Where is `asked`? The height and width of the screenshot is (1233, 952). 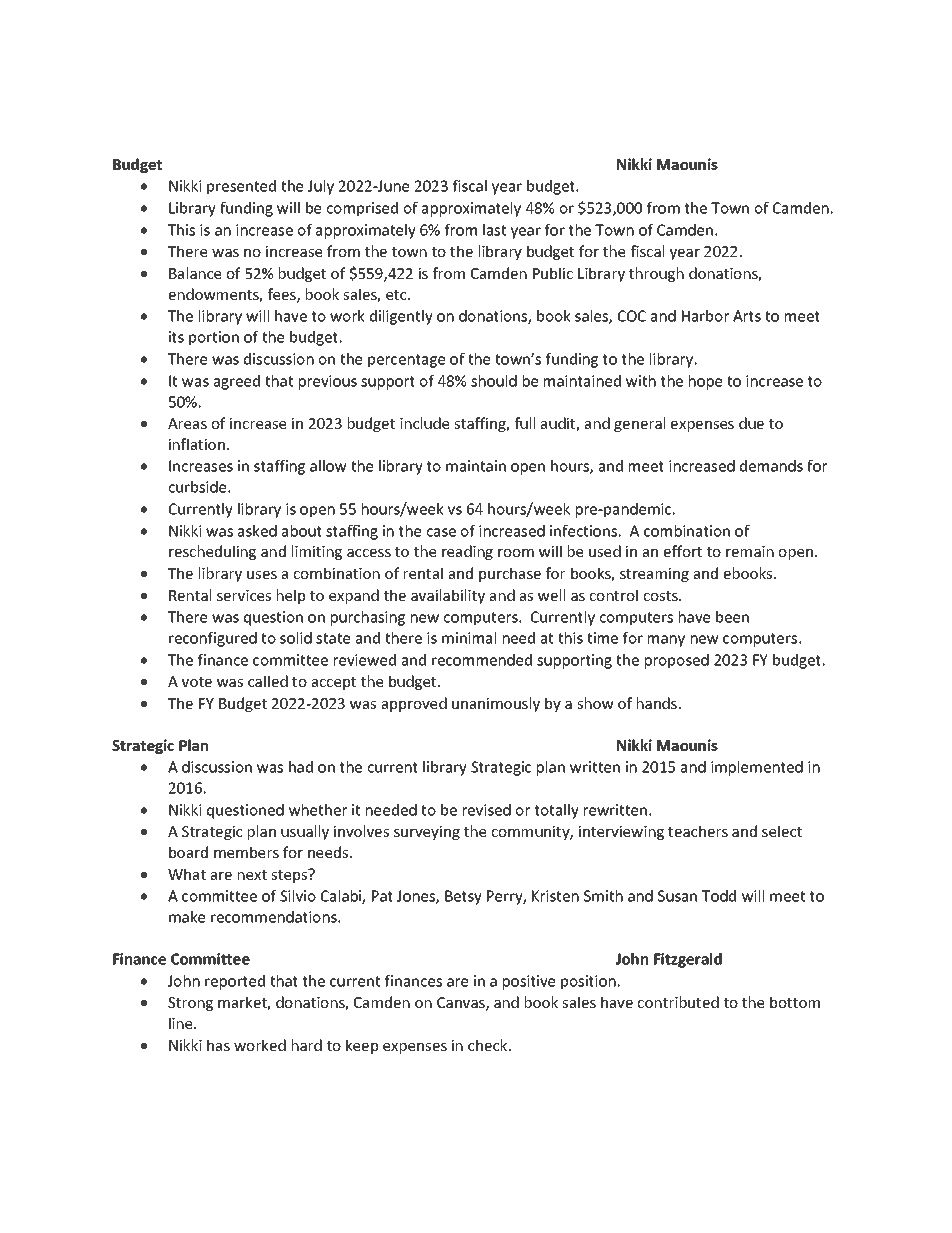 asked is located at coordinates (257, 531).
